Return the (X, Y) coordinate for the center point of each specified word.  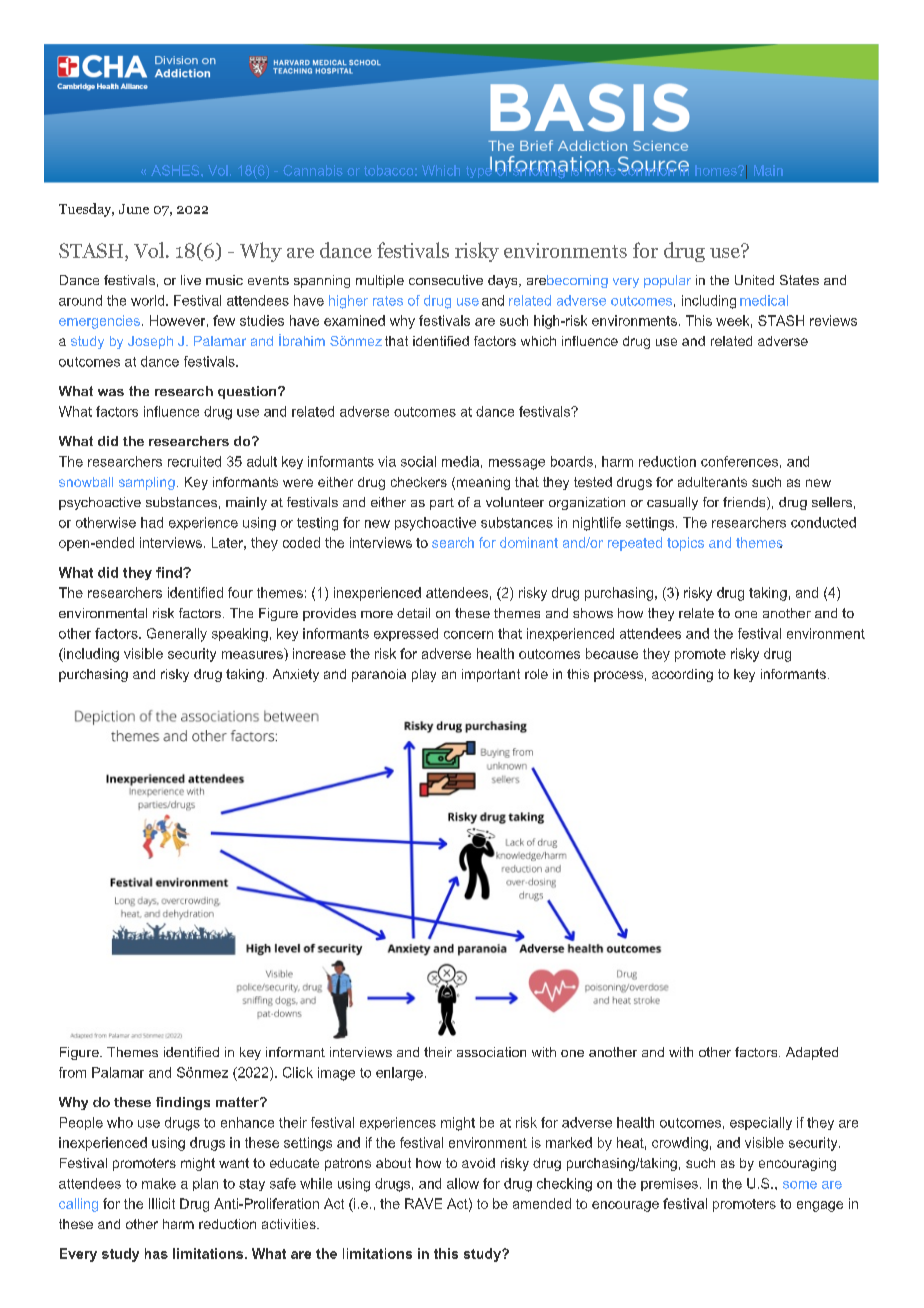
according (682, 675)
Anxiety (296, 675)
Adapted (812, 1053)
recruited (194, 461)
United (754, 280)
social (418, 461)
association (491, 1052)
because (612, 653)
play (424, 675)
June (134, 209)
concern (468, 635)
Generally (177, 635)
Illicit (162, 1203)
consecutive (446, 280)
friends (745, 503)
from (72, 1072)
